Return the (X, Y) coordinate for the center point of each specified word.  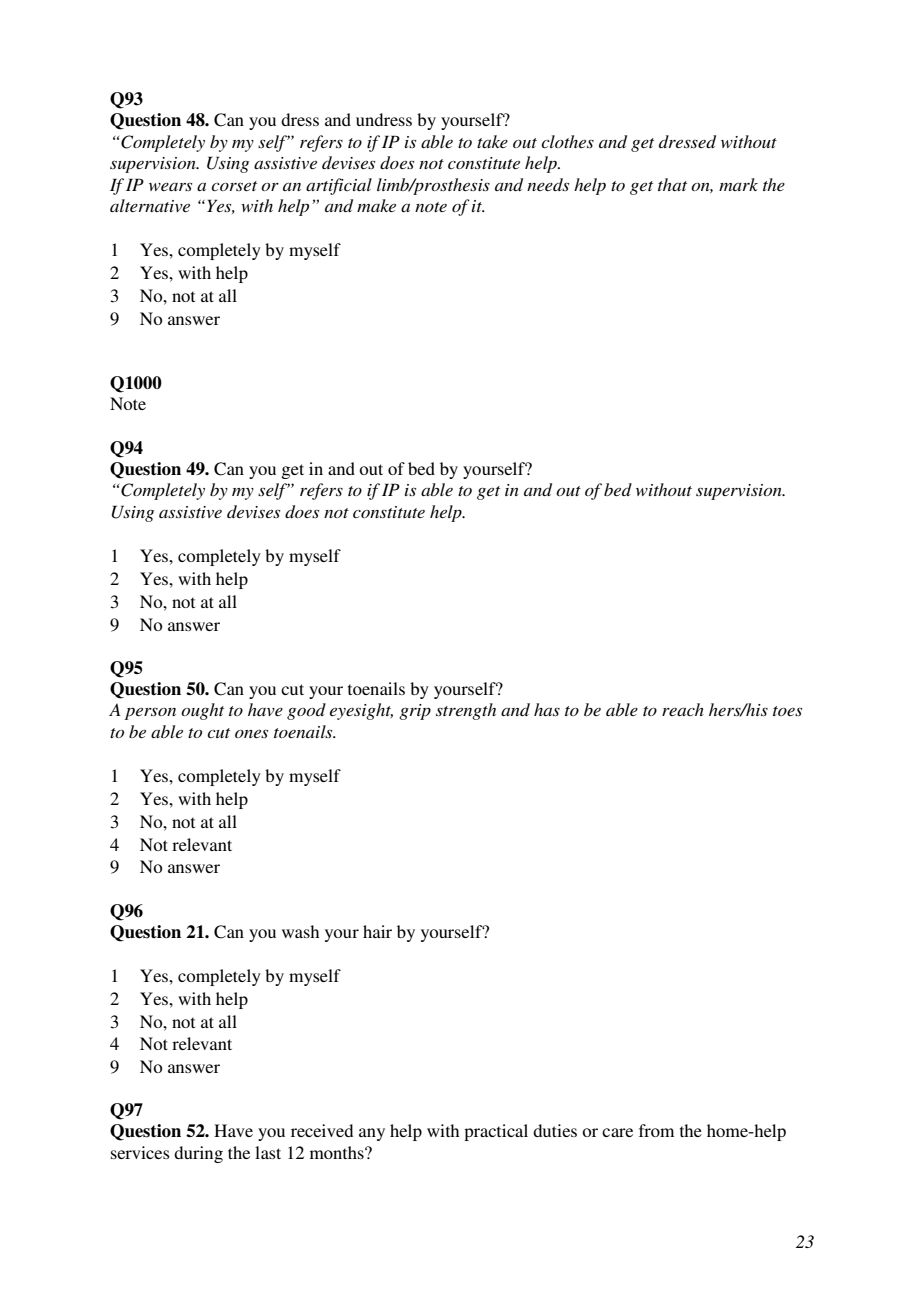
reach (683, 709)
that (672, 184)
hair (377, 931)
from (656, 1130)
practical (496, 1132)
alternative (150, 205)
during (198, 1154)
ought (202, 711)
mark (738, 184)
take (492, 141)
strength (466, 711)
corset (234, 186)
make (376, 205)
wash (300, 931)
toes (787, 711)
